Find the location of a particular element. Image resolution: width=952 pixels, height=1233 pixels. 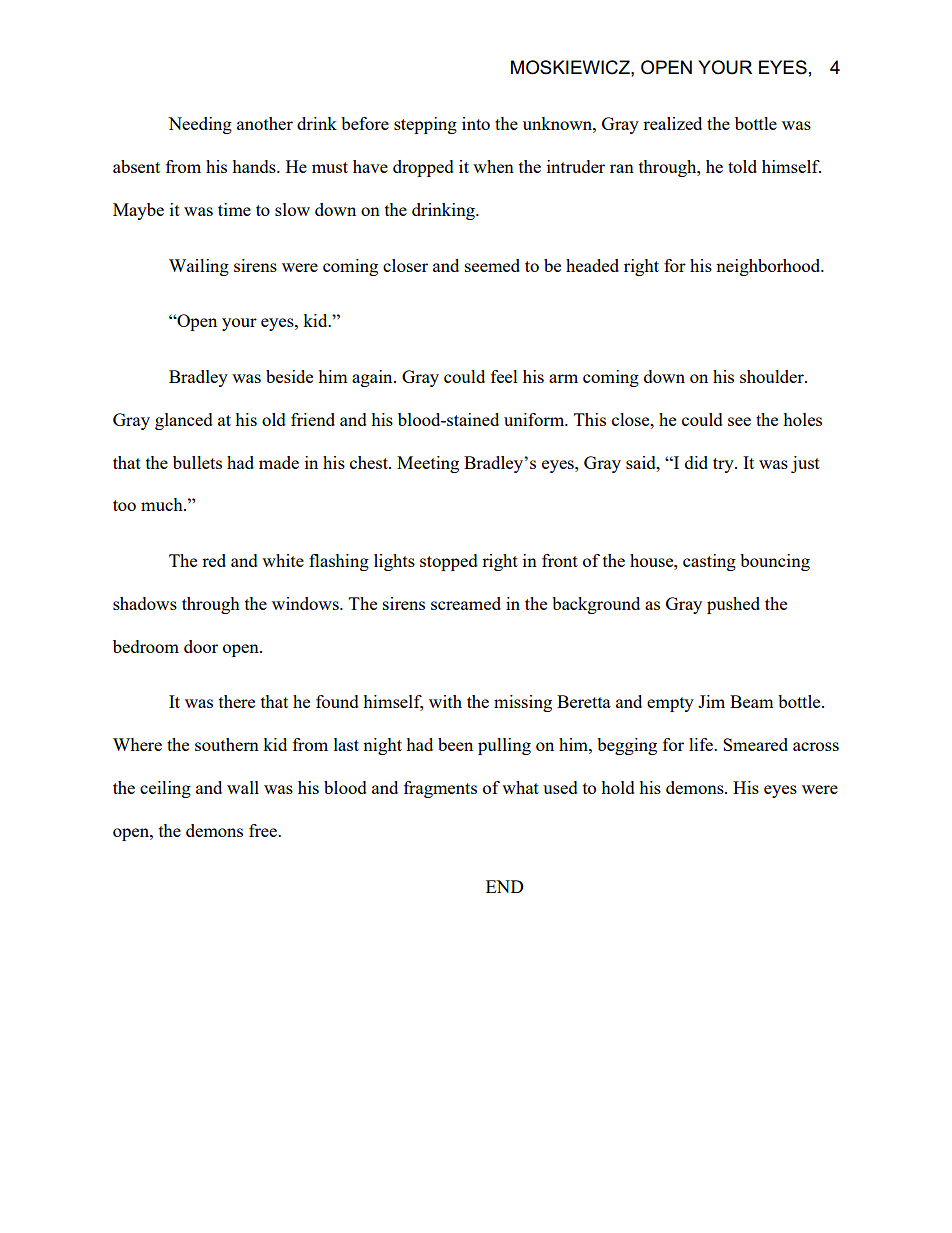

shoulder is located at coordinates (773, 376).
